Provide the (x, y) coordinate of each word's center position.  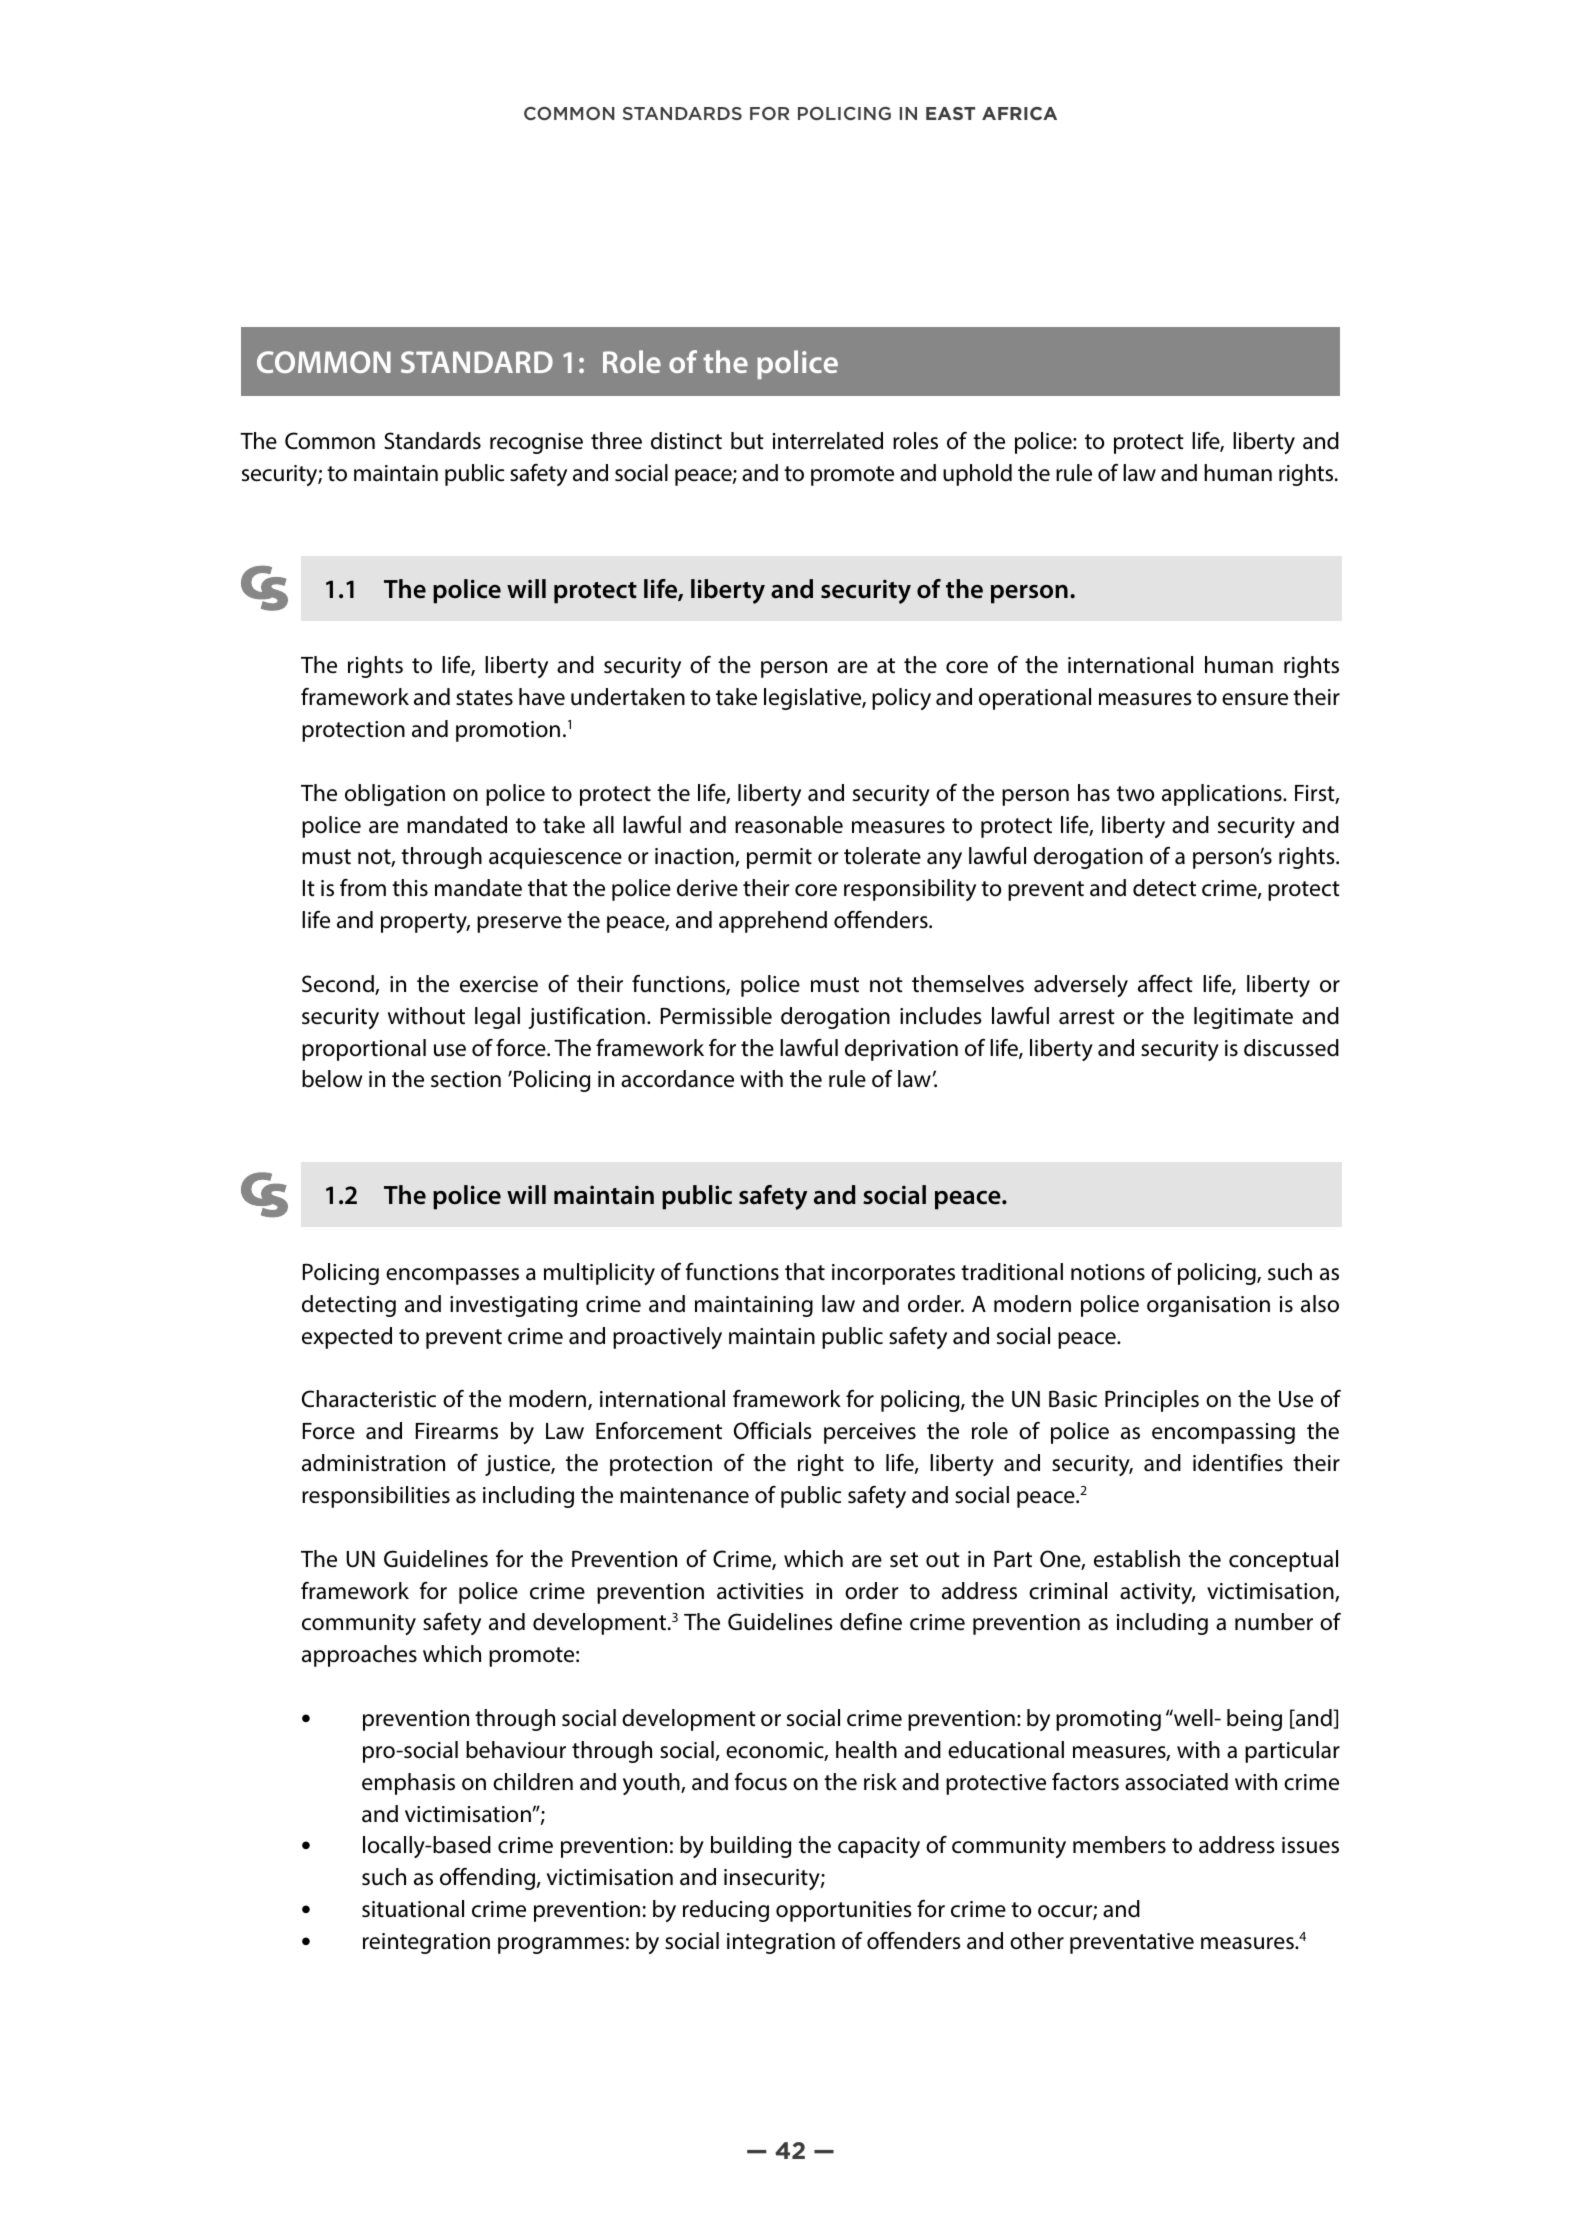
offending (489, 1879)
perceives (870, 1433)
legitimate (1243, 1018)
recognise (536, 443)
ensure (1255, 699)
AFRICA (1019, 113)
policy (901, 699)
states (484, 698)
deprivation (901, 1050)
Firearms (457, 1431)
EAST (950, 113)
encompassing (1223, 1433)
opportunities (844, 1911)
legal (497, 1018)
